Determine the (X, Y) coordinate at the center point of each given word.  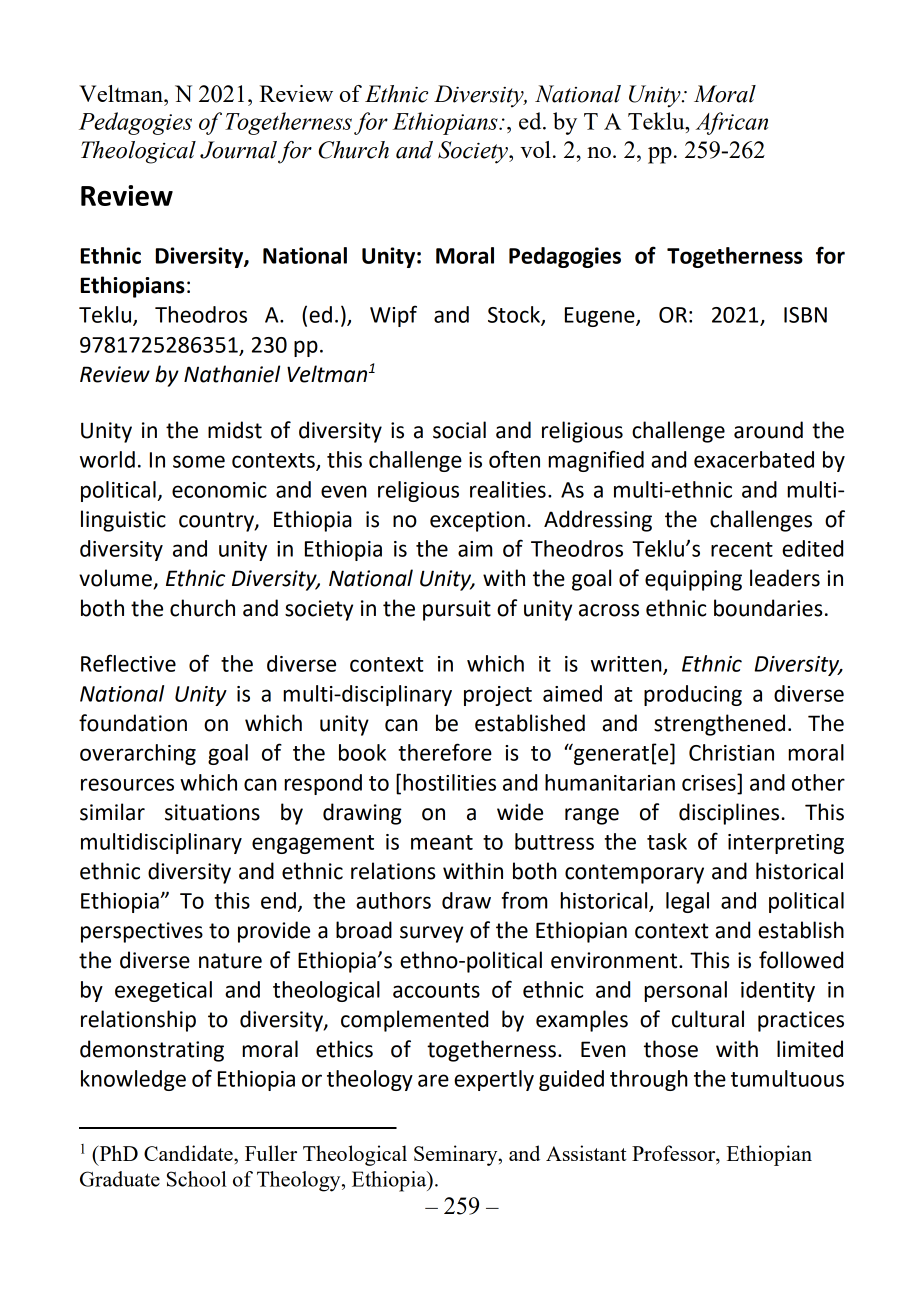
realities (508, 489)
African (731, 123)
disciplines (730, 814)
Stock (515, 315)
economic (219, 490)
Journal (238, 150)
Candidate (189, 1153)
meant (442, 842)
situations (212, 812)
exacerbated (754, 459)
